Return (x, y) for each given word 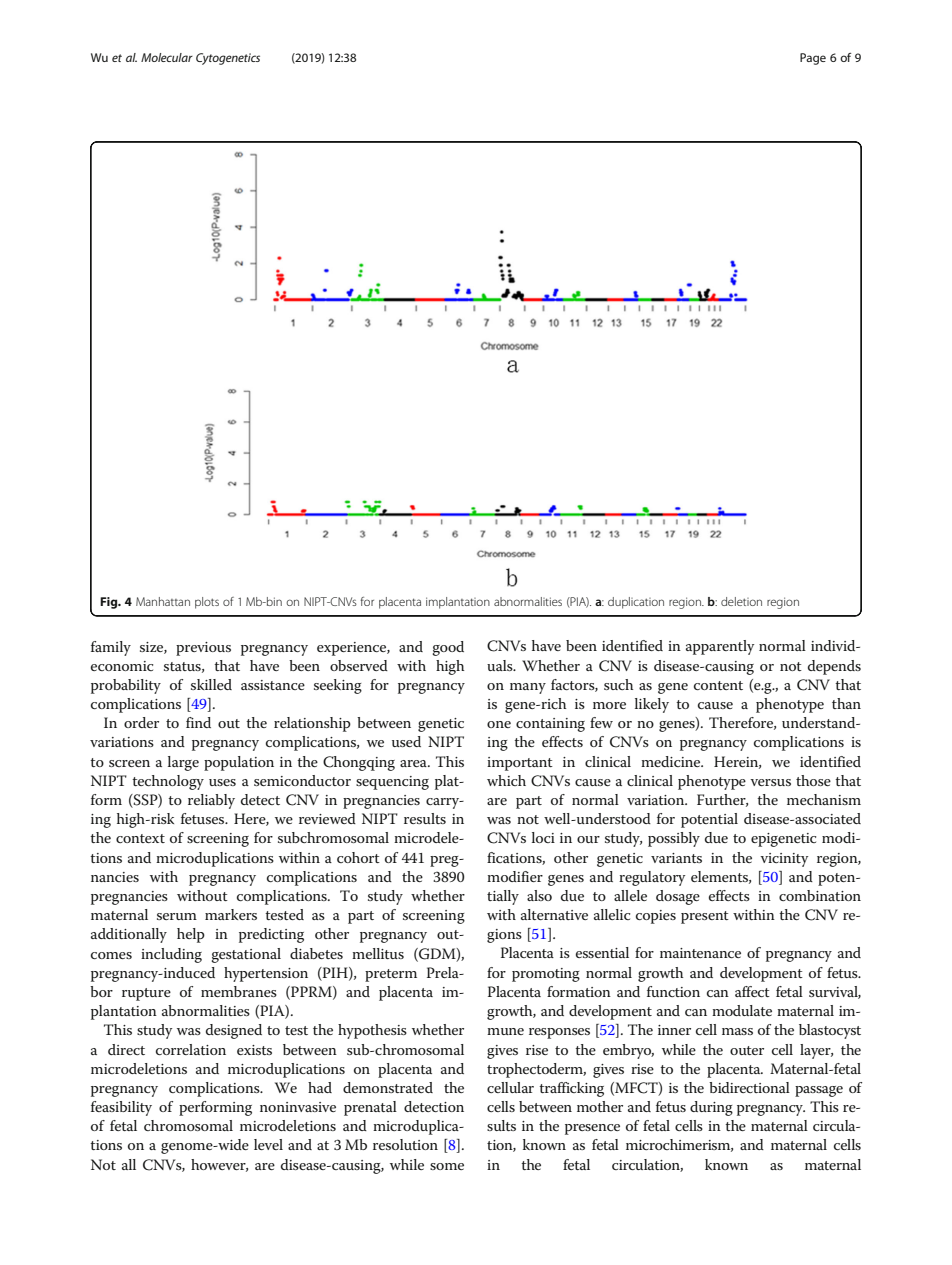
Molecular (167, 57)
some (447, 1166)
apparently (720, 647)
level (268, 1144)
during (711, 1108)
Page (813, 59)
